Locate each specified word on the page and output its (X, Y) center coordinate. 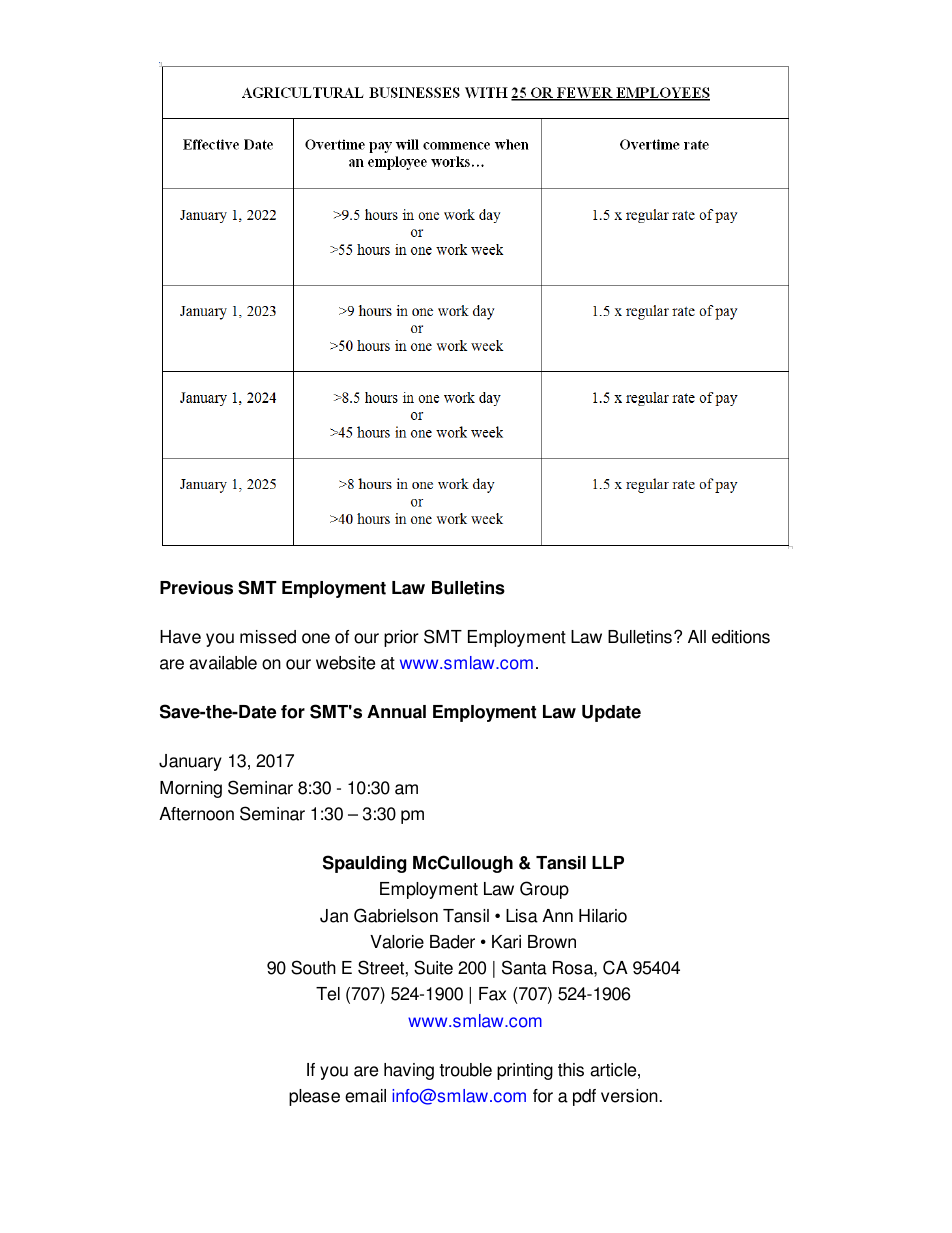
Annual (396, 712)
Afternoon (196, 814)
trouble (465, 1070)
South (313, 967)
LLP (608, 862)
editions (741, 637)
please (314, 1097)
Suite (433, 967)
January (190, 762)
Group (544, 890)
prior (401, 638)
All (697, 636)
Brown (552, 942)
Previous (196, 588)
